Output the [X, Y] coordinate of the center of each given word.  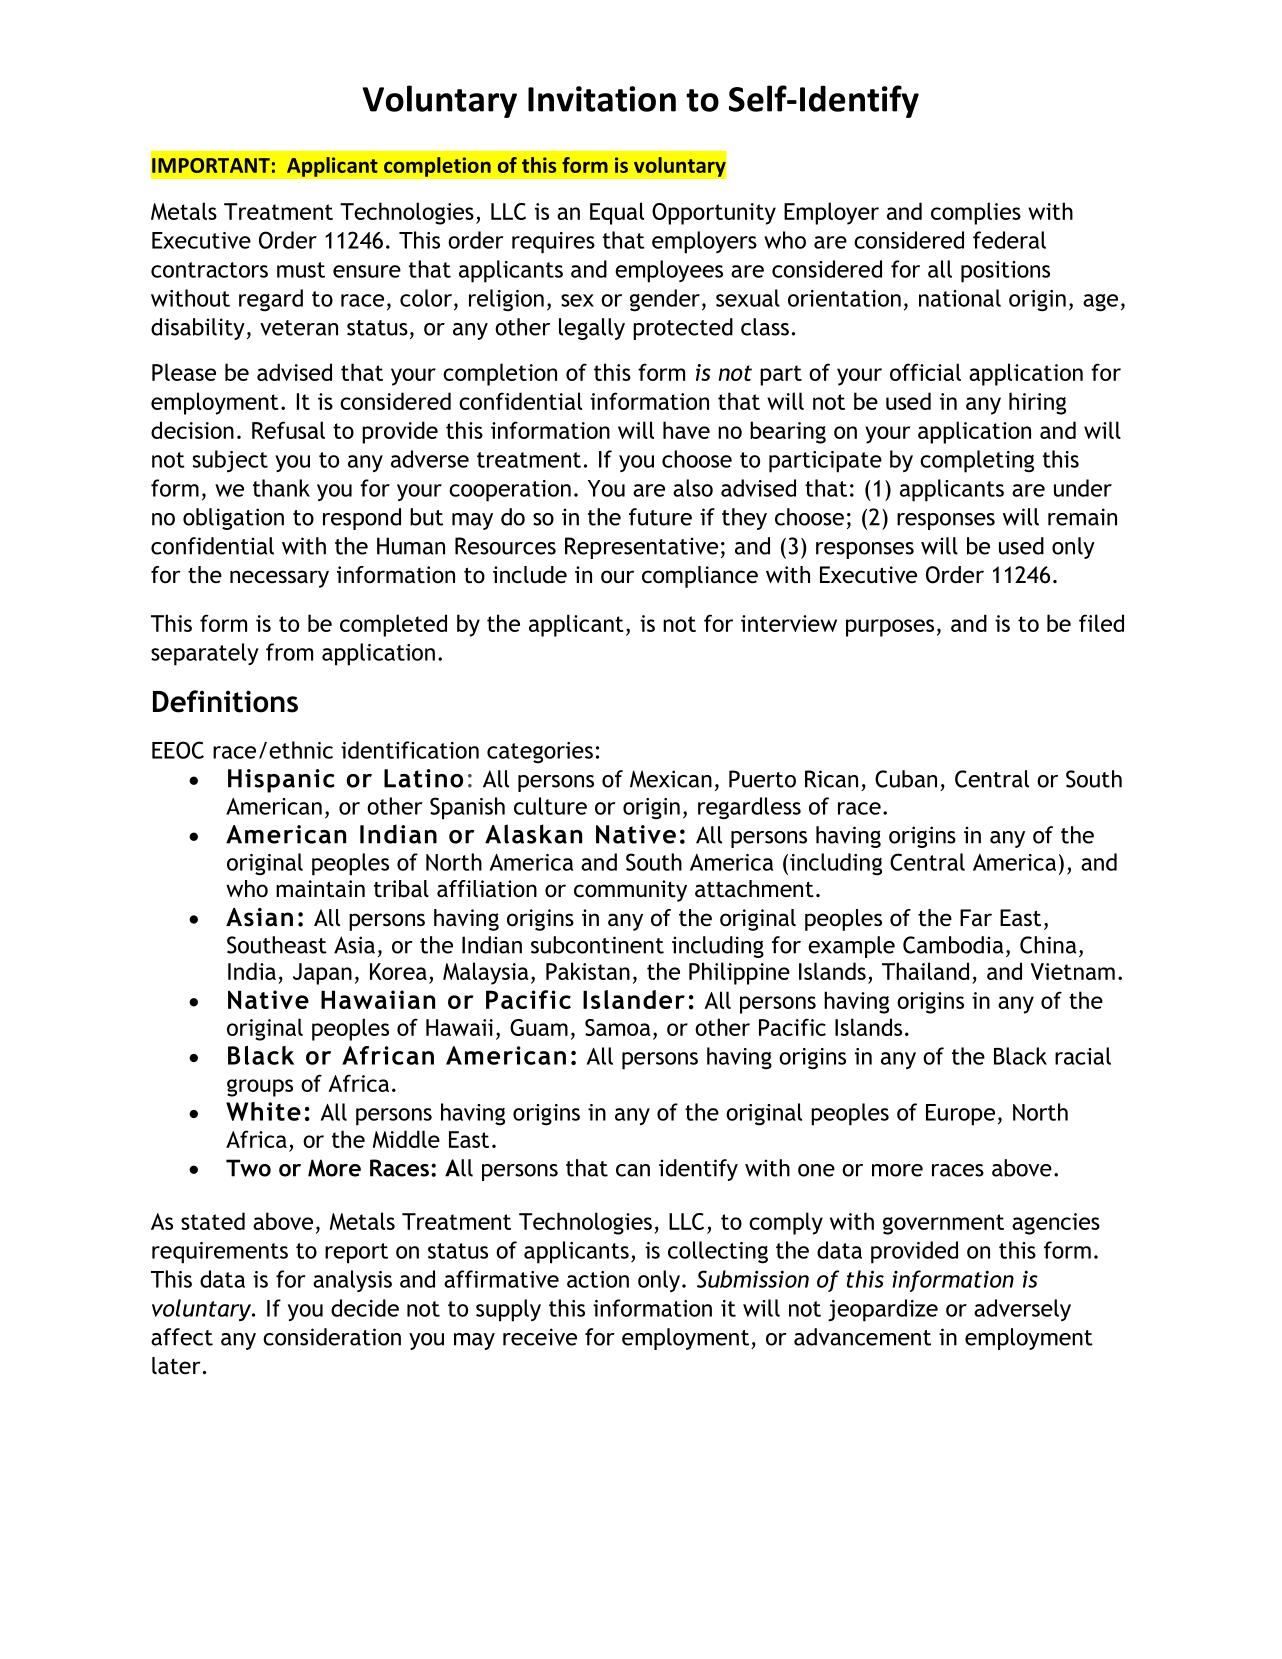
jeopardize [883, 1310]
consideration [332, 1337]
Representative [641, 548]
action [598, 1279]
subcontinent [597, 945]
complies [976, 213]
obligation [233, 519]
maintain [320, 889]
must [301, 270]
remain [1082, 517]
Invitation [602, 99]
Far [976, 918]
